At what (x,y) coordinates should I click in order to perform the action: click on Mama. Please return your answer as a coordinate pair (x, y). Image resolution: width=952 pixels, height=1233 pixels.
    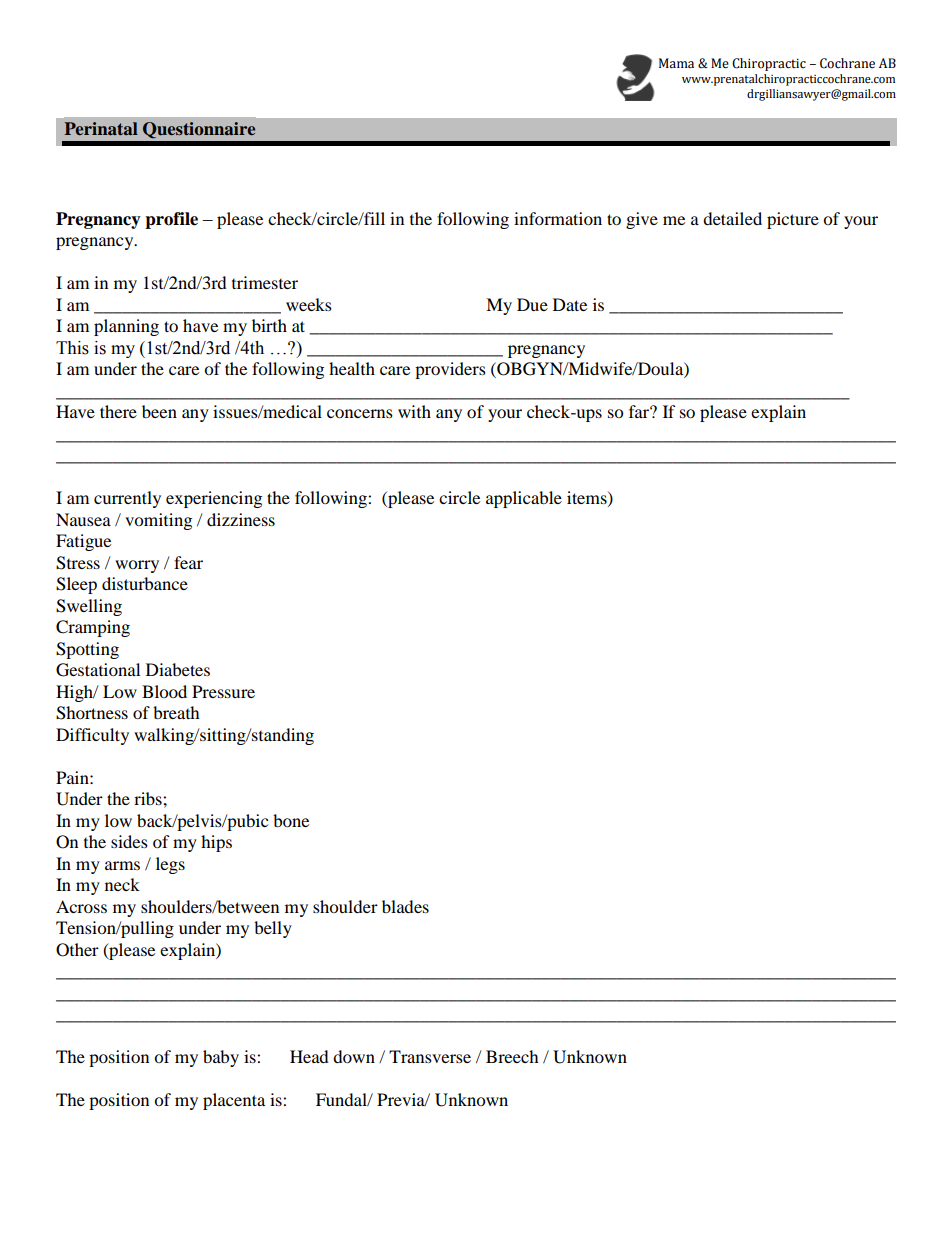
    Looking at the image, I should click on (676, 63).
